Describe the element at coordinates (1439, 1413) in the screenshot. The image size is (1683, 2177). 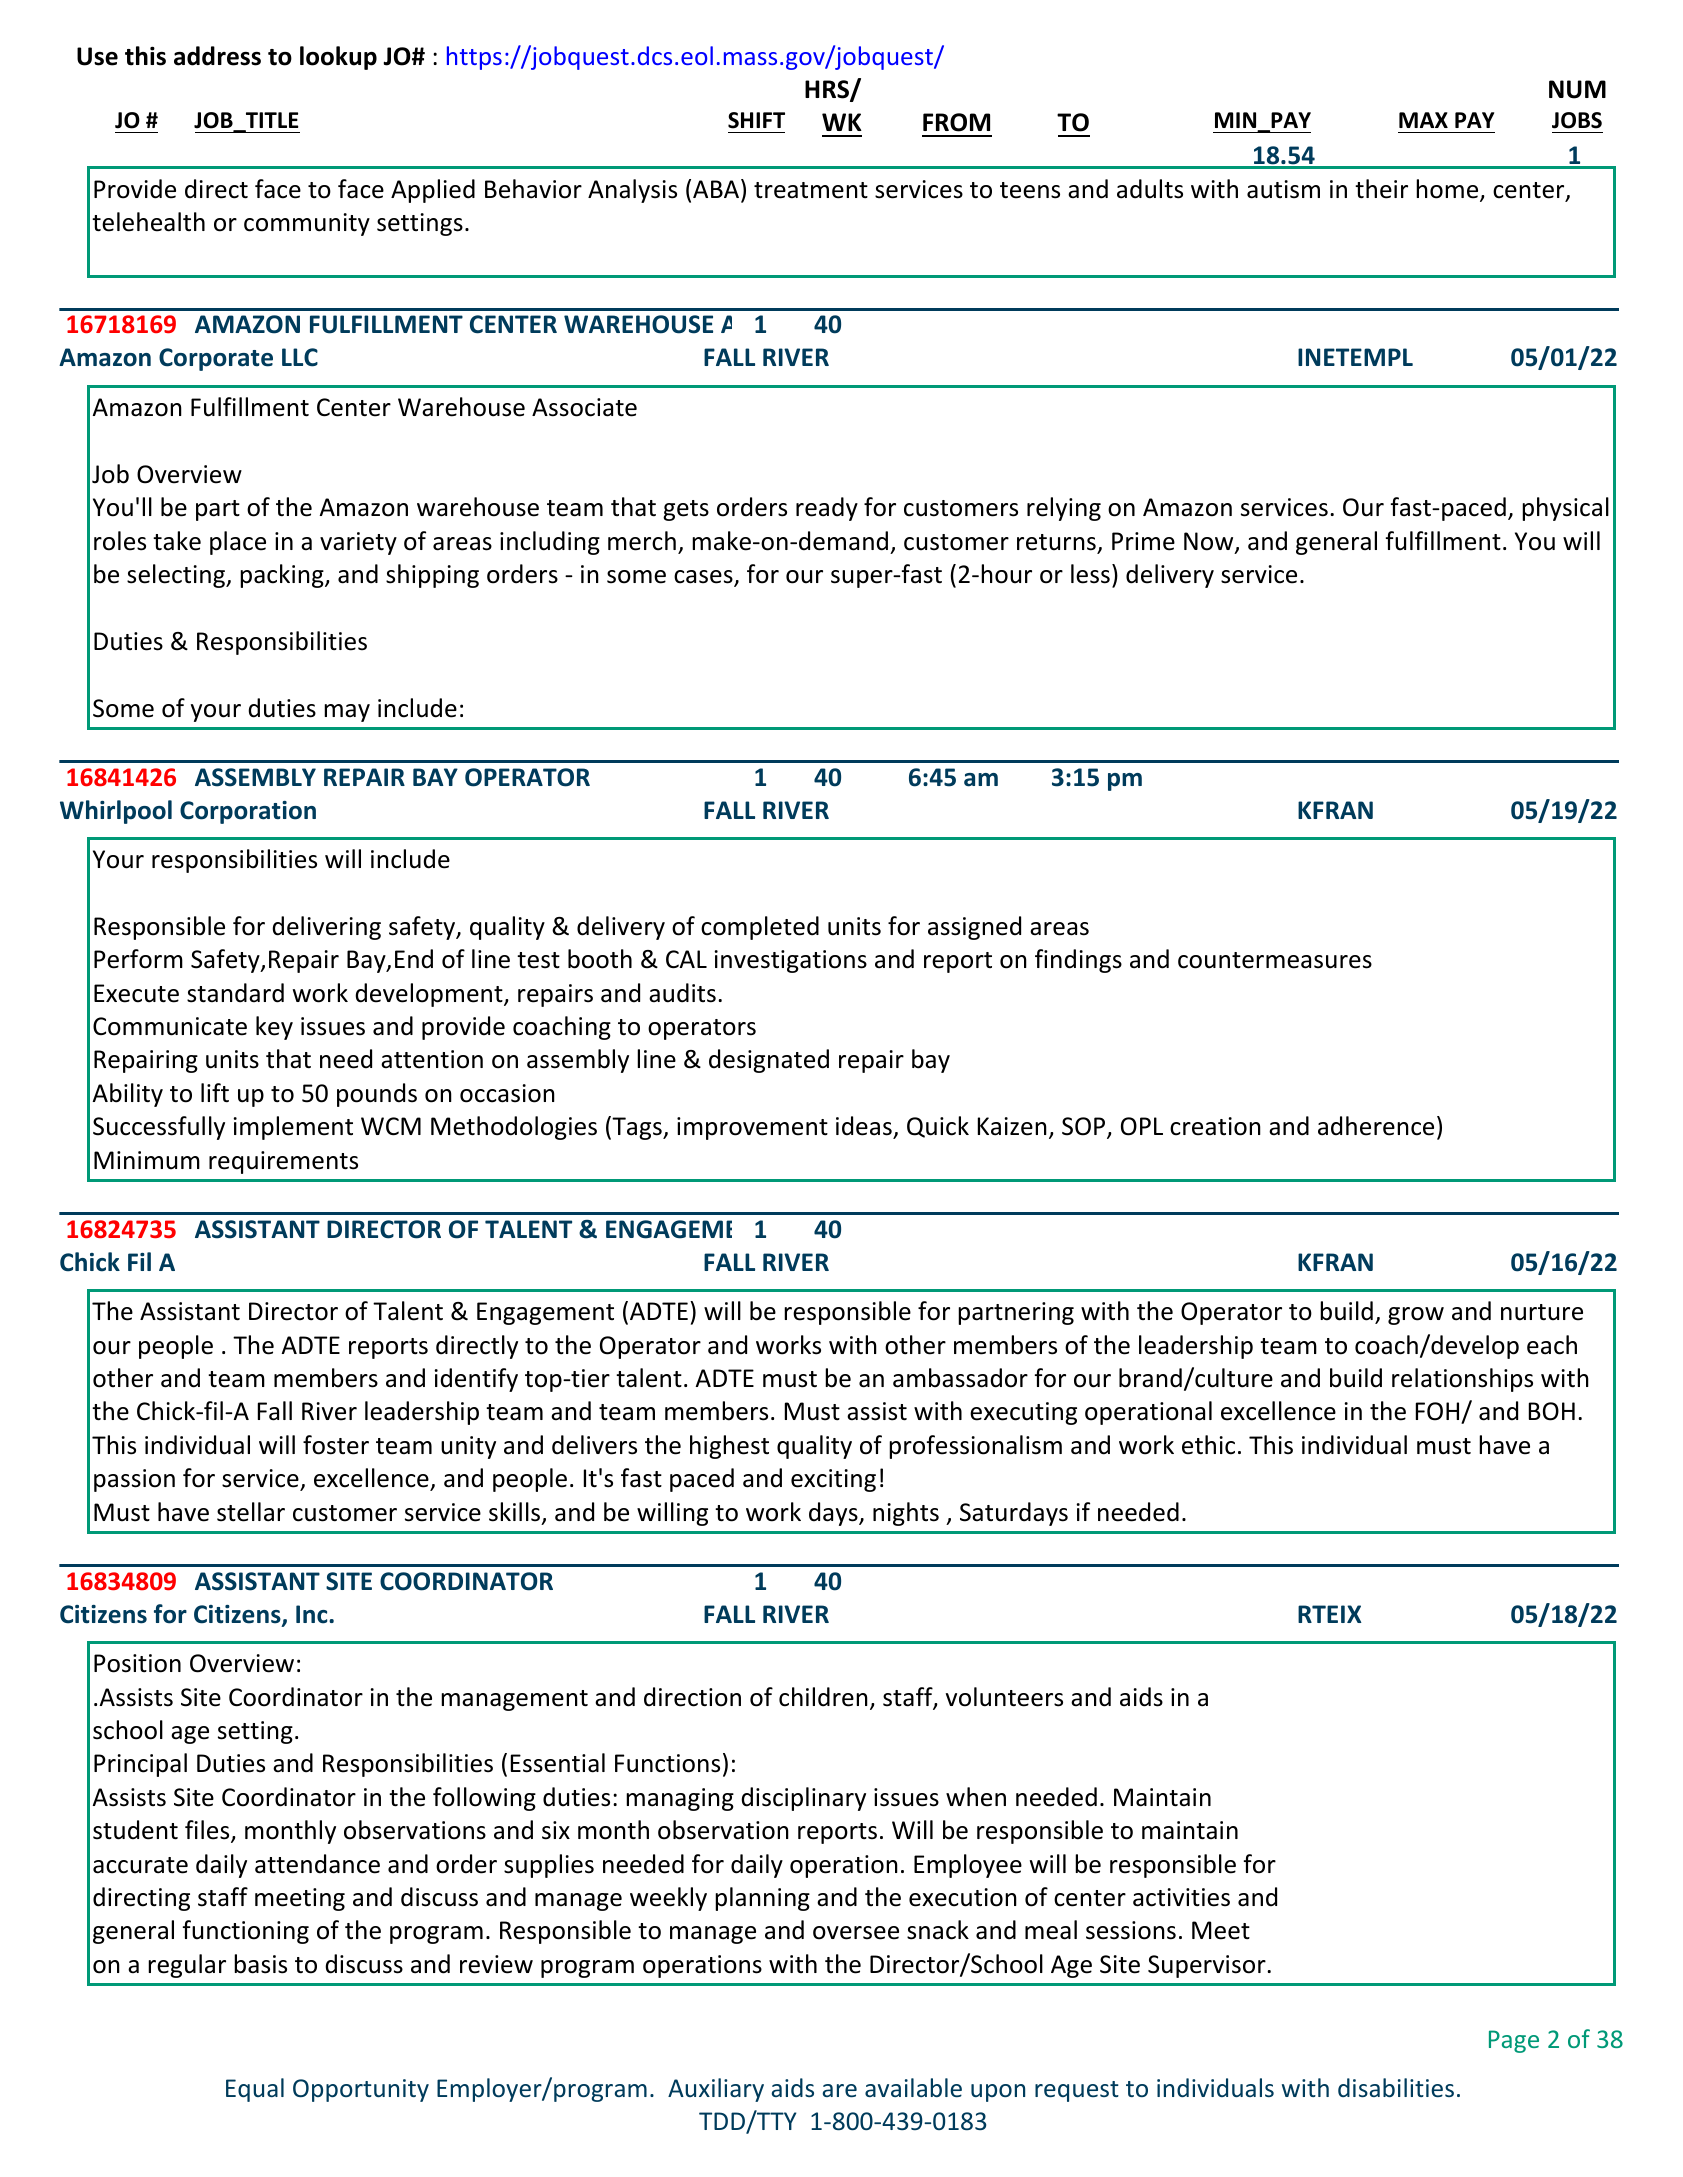
I see `FOH` at that location.
